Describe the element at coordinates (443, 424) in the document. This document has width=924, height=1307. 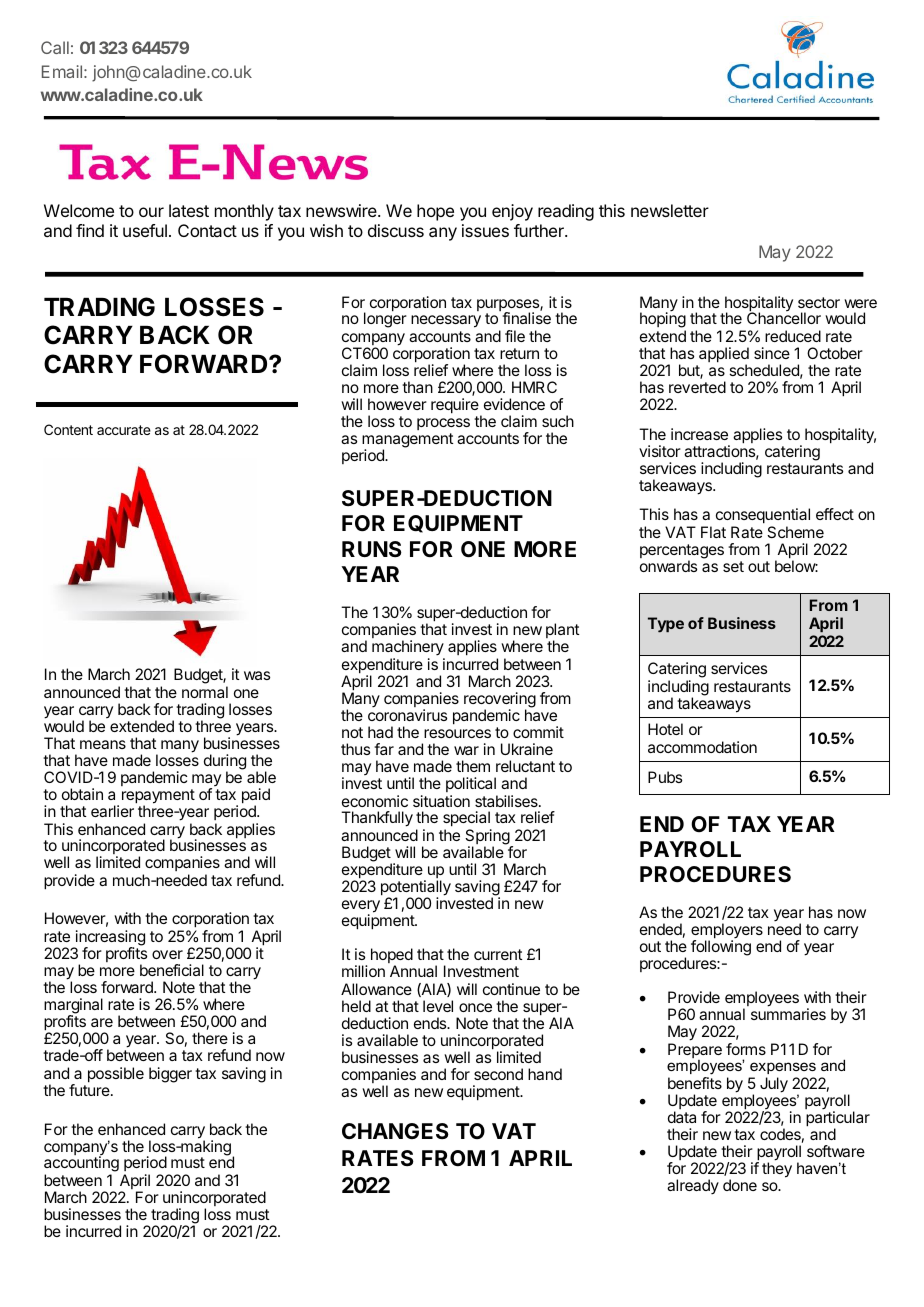
I see `process` at that location.
